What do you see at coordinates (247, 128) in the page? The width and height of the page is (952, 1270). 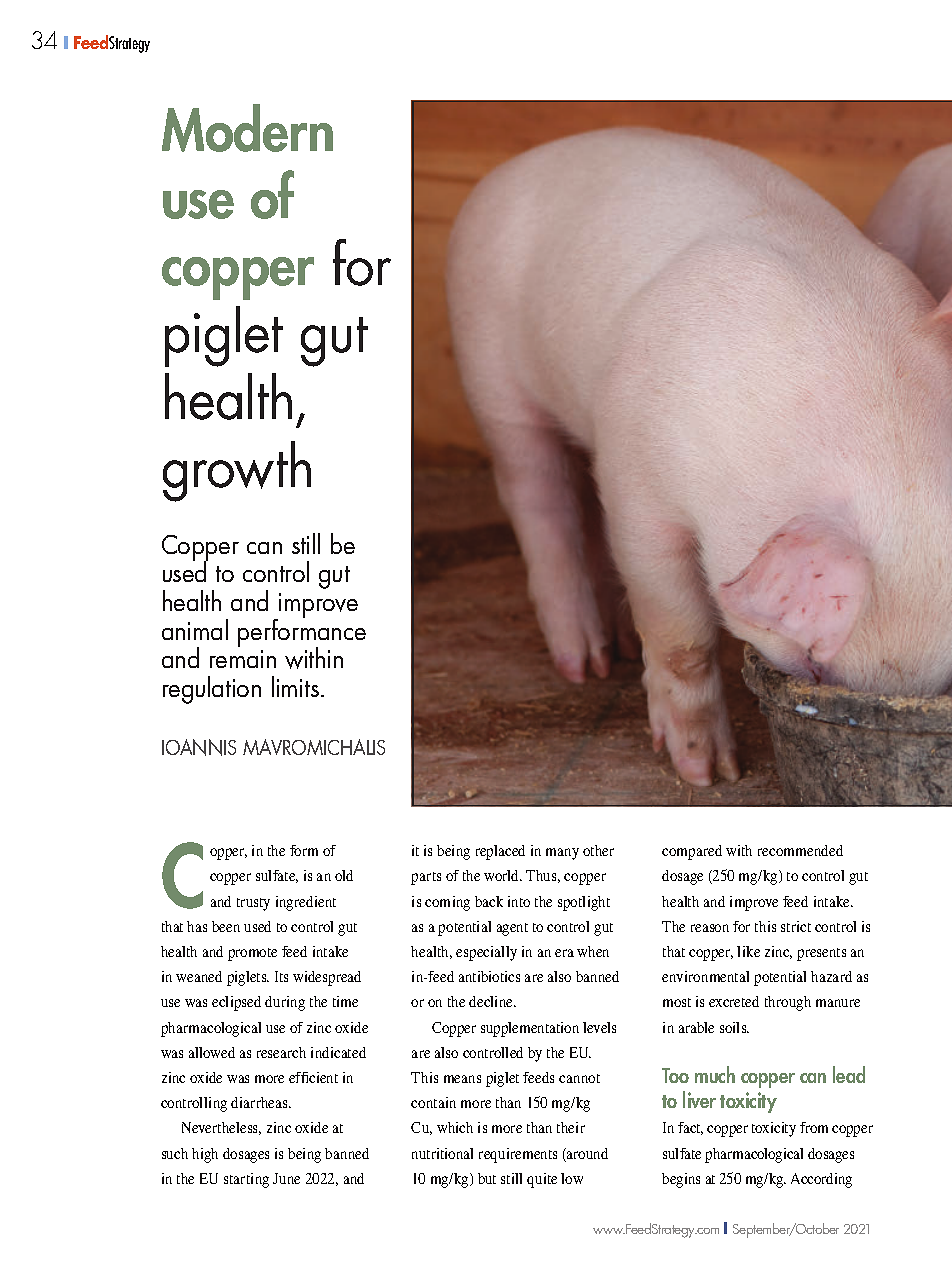 I see `Modern` at bounding box center [247, 128].
